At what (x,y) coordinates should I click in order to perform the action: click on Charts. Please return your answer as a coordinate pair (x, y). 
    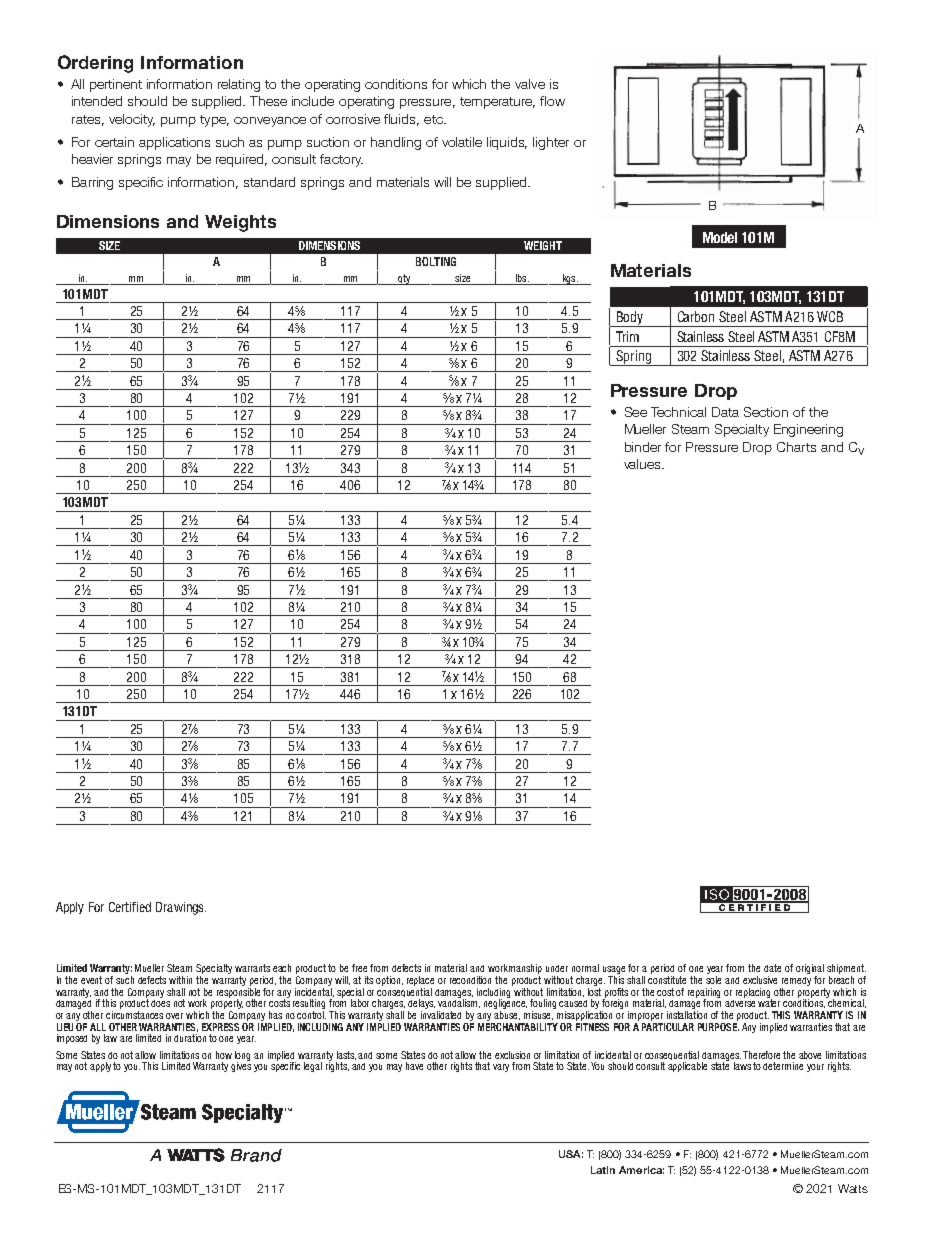
    Looking at the image, I should click on (796, 447).
